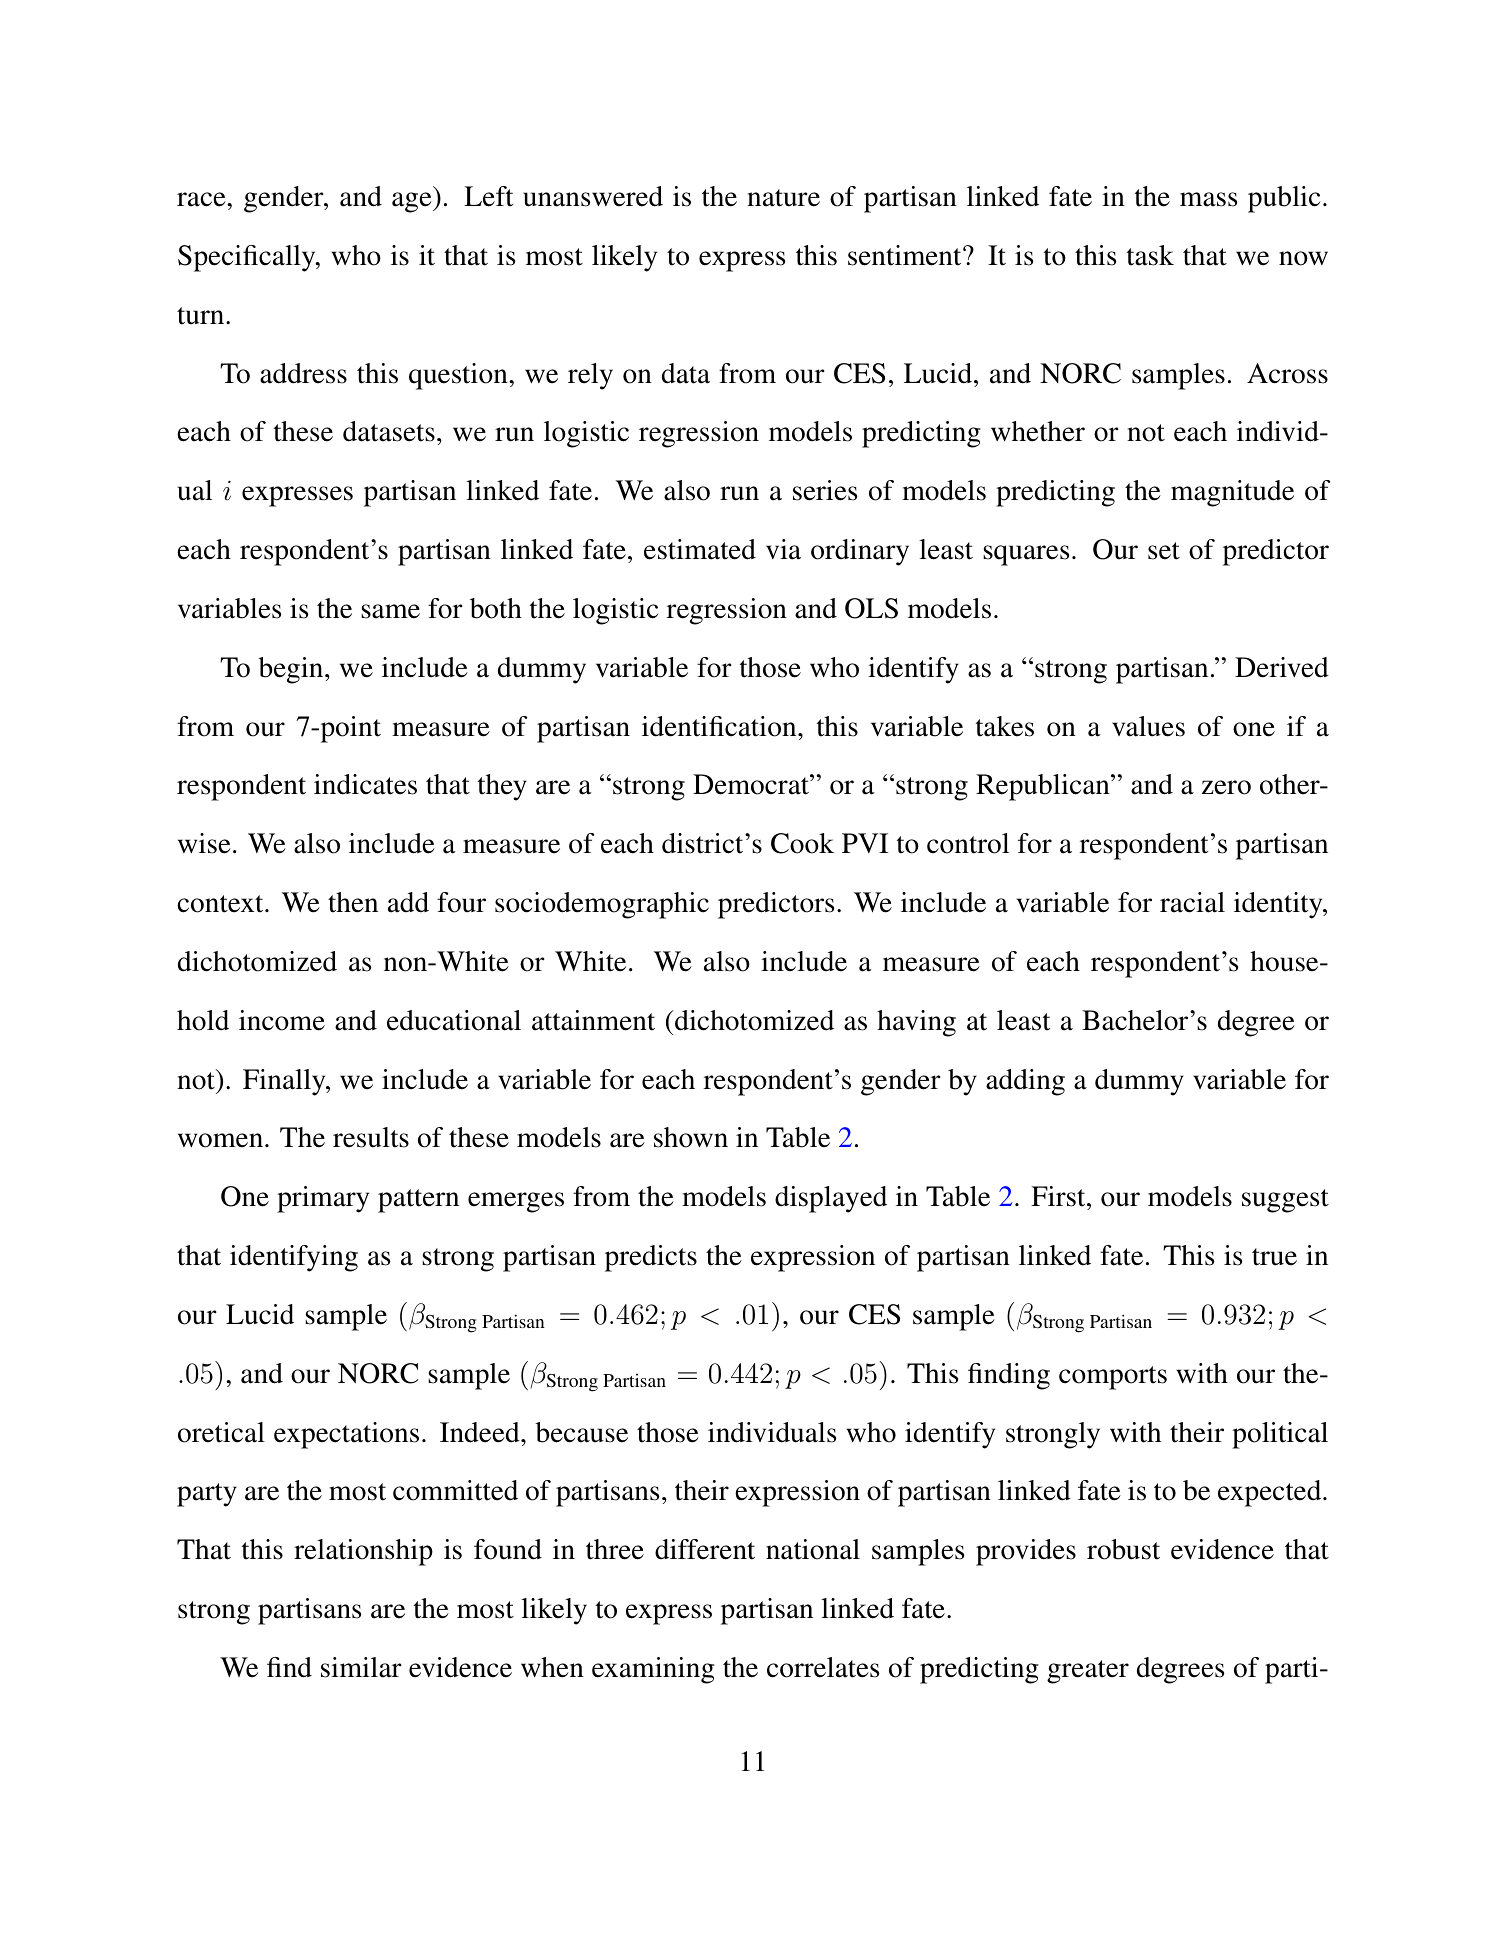 Image resolution: width=1506 pixels, height=1949 pixels. Describe the element at coordinates (783, 198) in the document. I see `nature` at that location.
